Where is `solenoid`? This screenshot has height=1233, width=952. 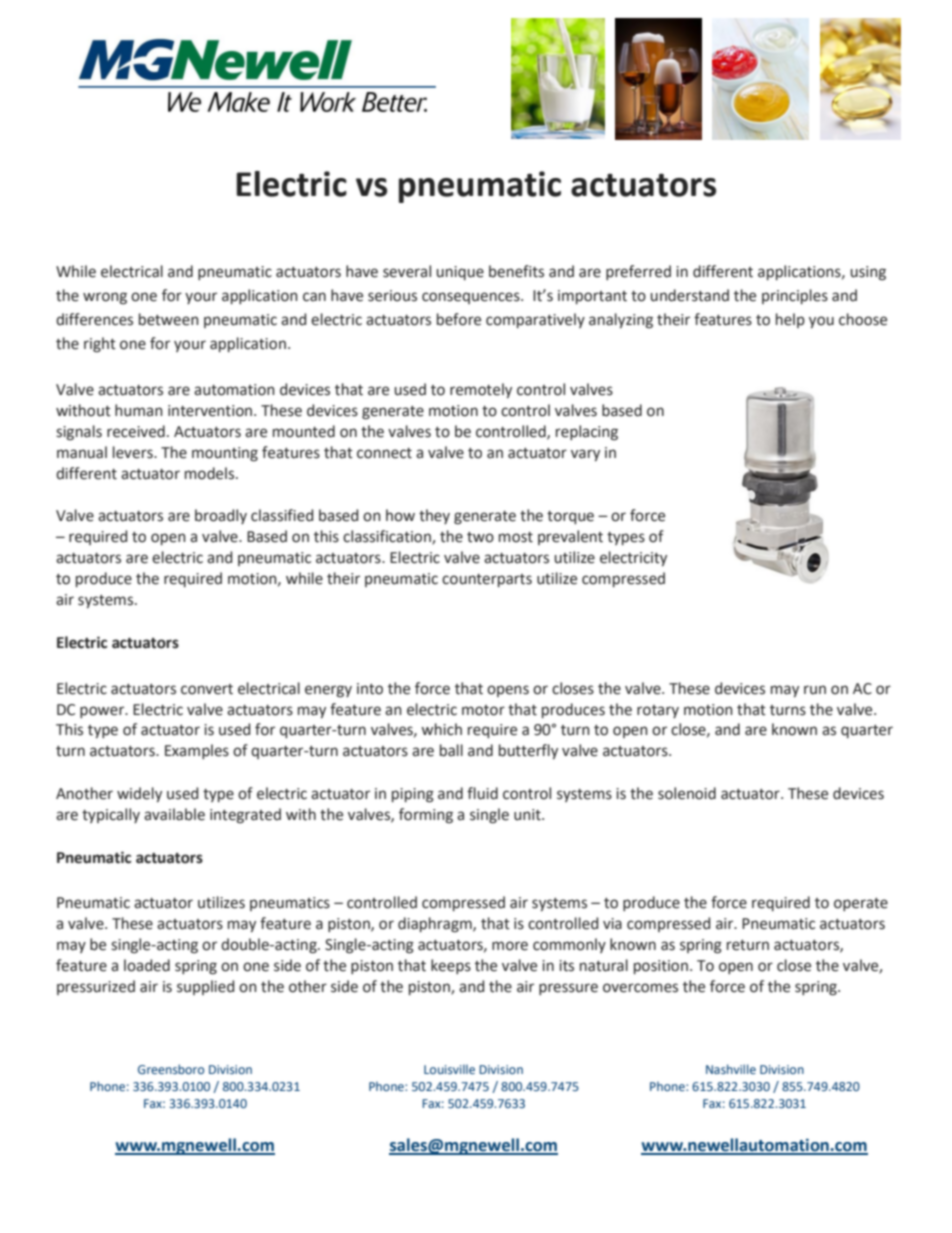 solenoid is located at coordinates (687, 793).
